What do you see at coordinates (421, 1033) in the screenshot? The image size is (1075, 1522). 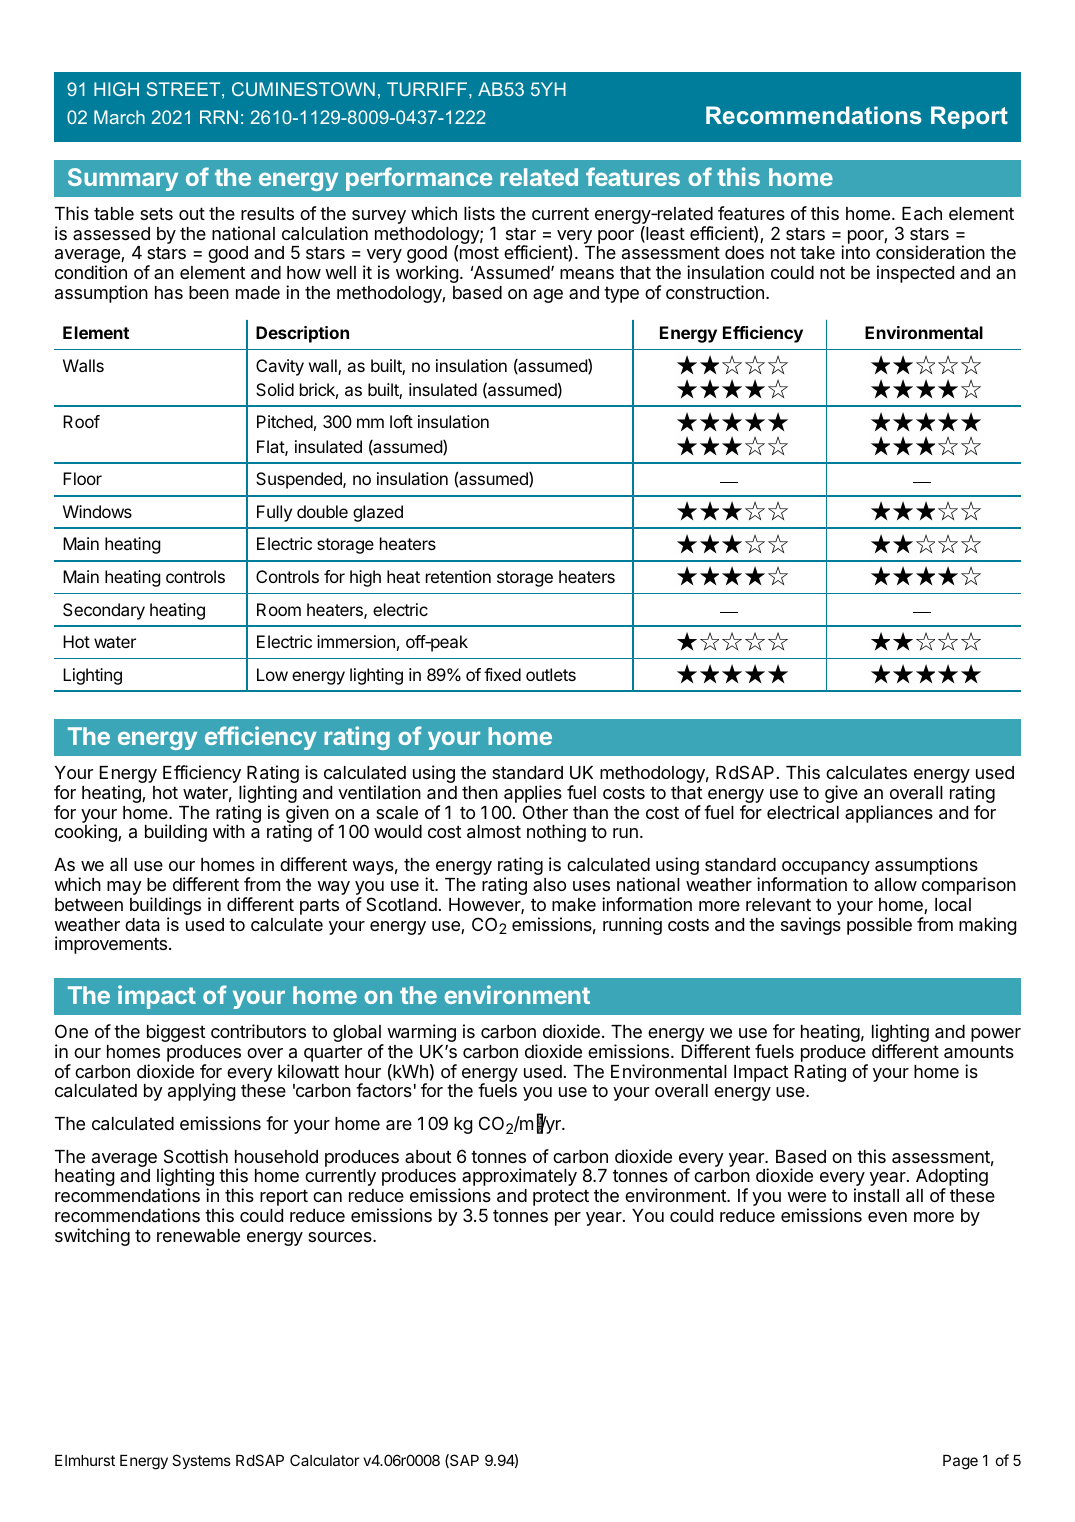 I see `warming` at bounding box center [421, 1033].
